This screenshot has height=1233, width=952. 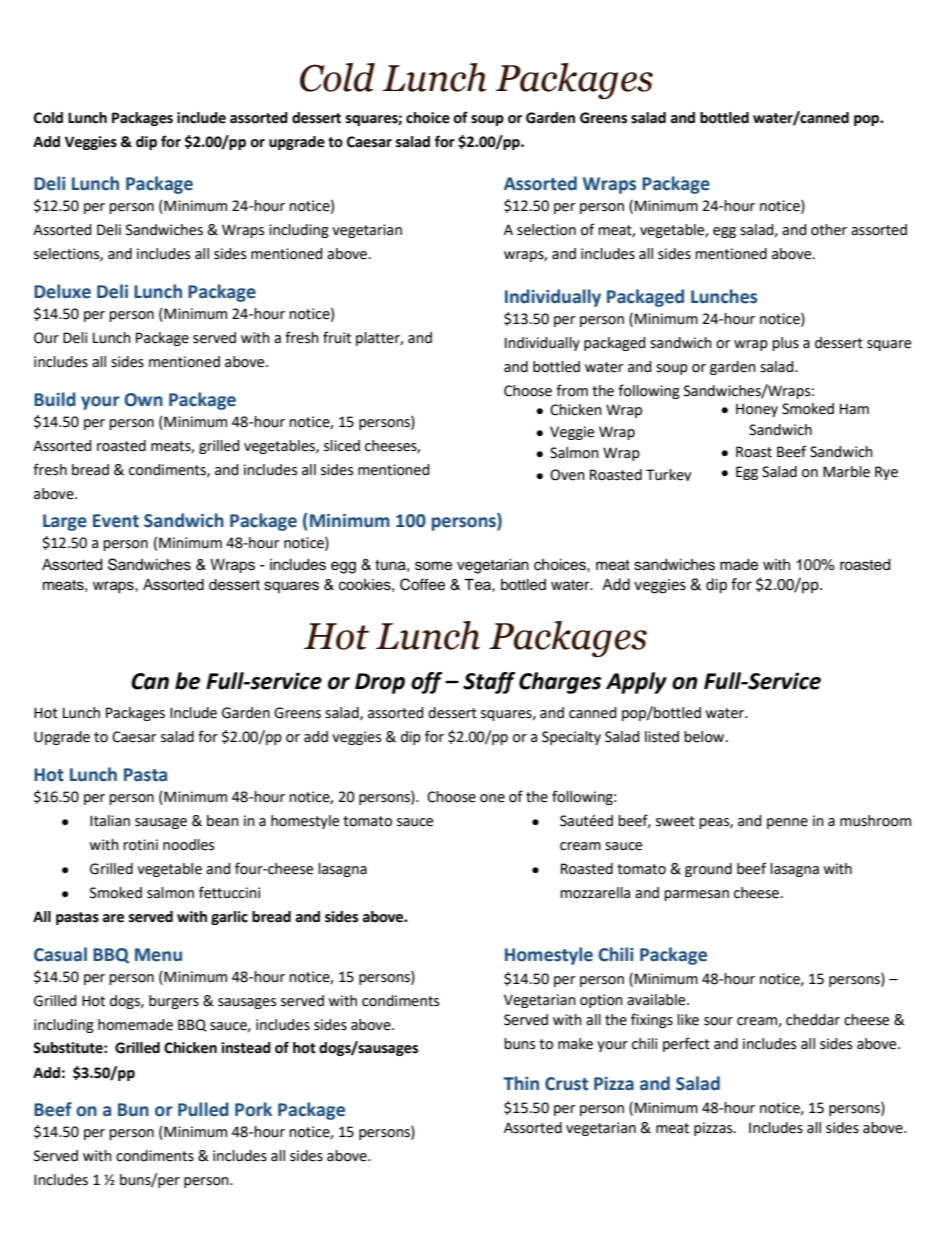 What do you see at coordinates (337, 337) in the screenshot?
I see `fruit` at bounding box center [337, 337].
